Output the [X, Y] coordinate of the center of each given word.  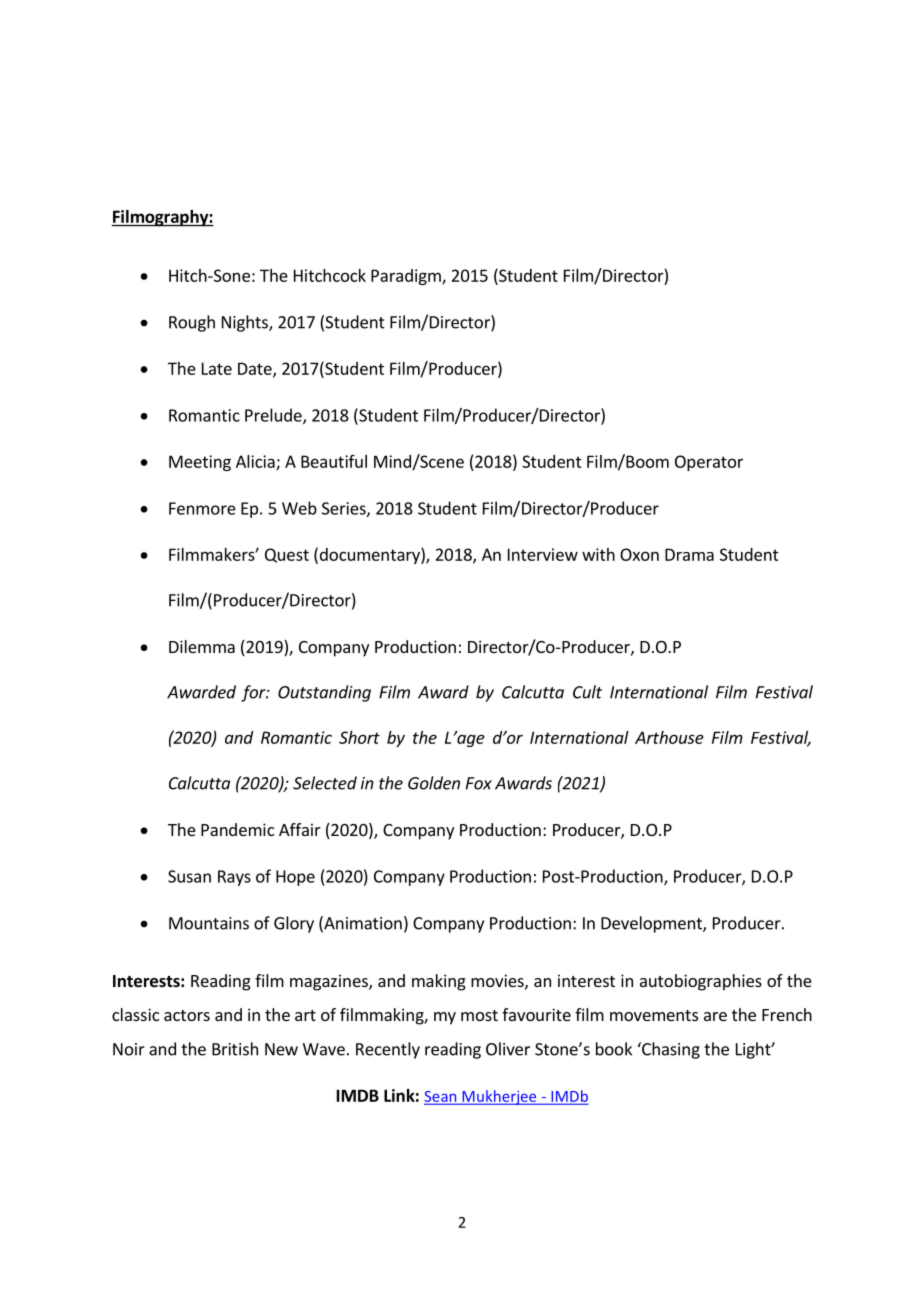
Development [652, 924]
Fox [479, 783]
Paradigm [407, 277]
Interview [543, 554]
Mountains [209, 923]
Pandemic [237, 829]
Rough [192, 323]
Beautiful [334, 461]
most [479, 1015]
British [235, 1049]
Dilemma [202, 646]
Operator [709, 463]
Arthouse [669, 737]
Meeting [200, 463]
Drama [689, 554]
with [598, 554]
